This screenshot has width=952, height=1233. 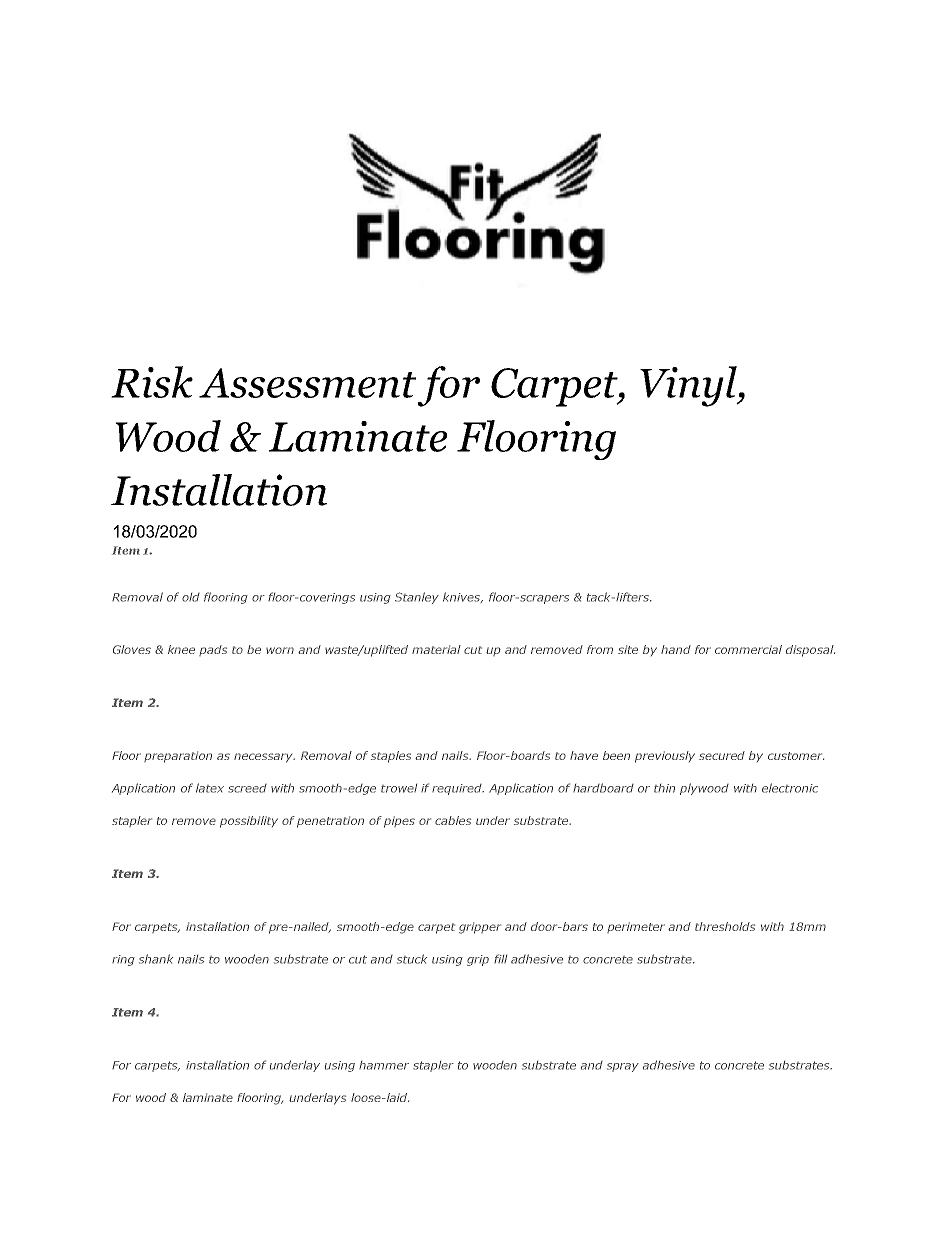 I want to click on cables, so click(x=453, y=820).
